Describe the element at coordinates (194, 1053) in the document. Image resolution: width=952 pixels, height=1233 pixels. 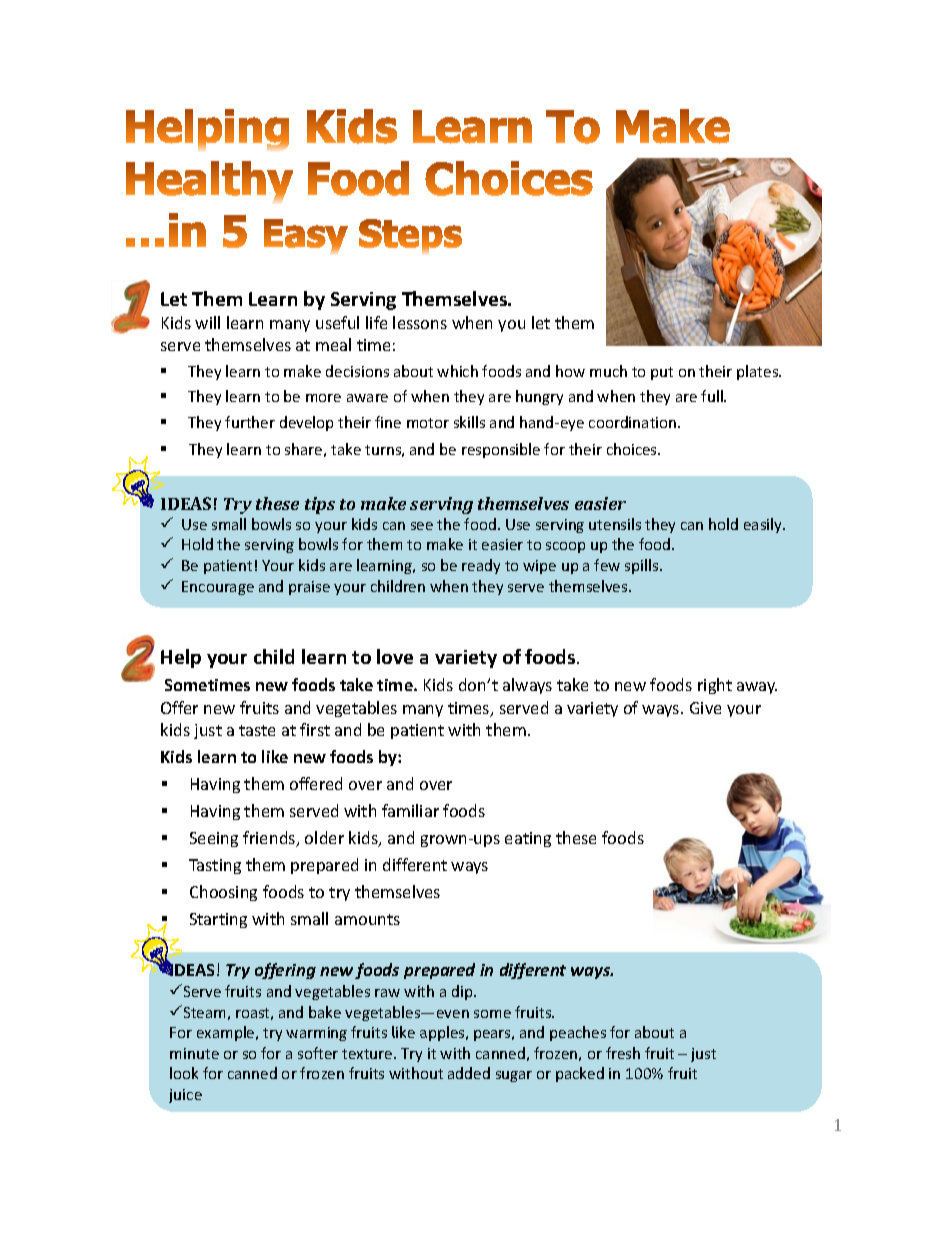
I see `minute` at that location.
